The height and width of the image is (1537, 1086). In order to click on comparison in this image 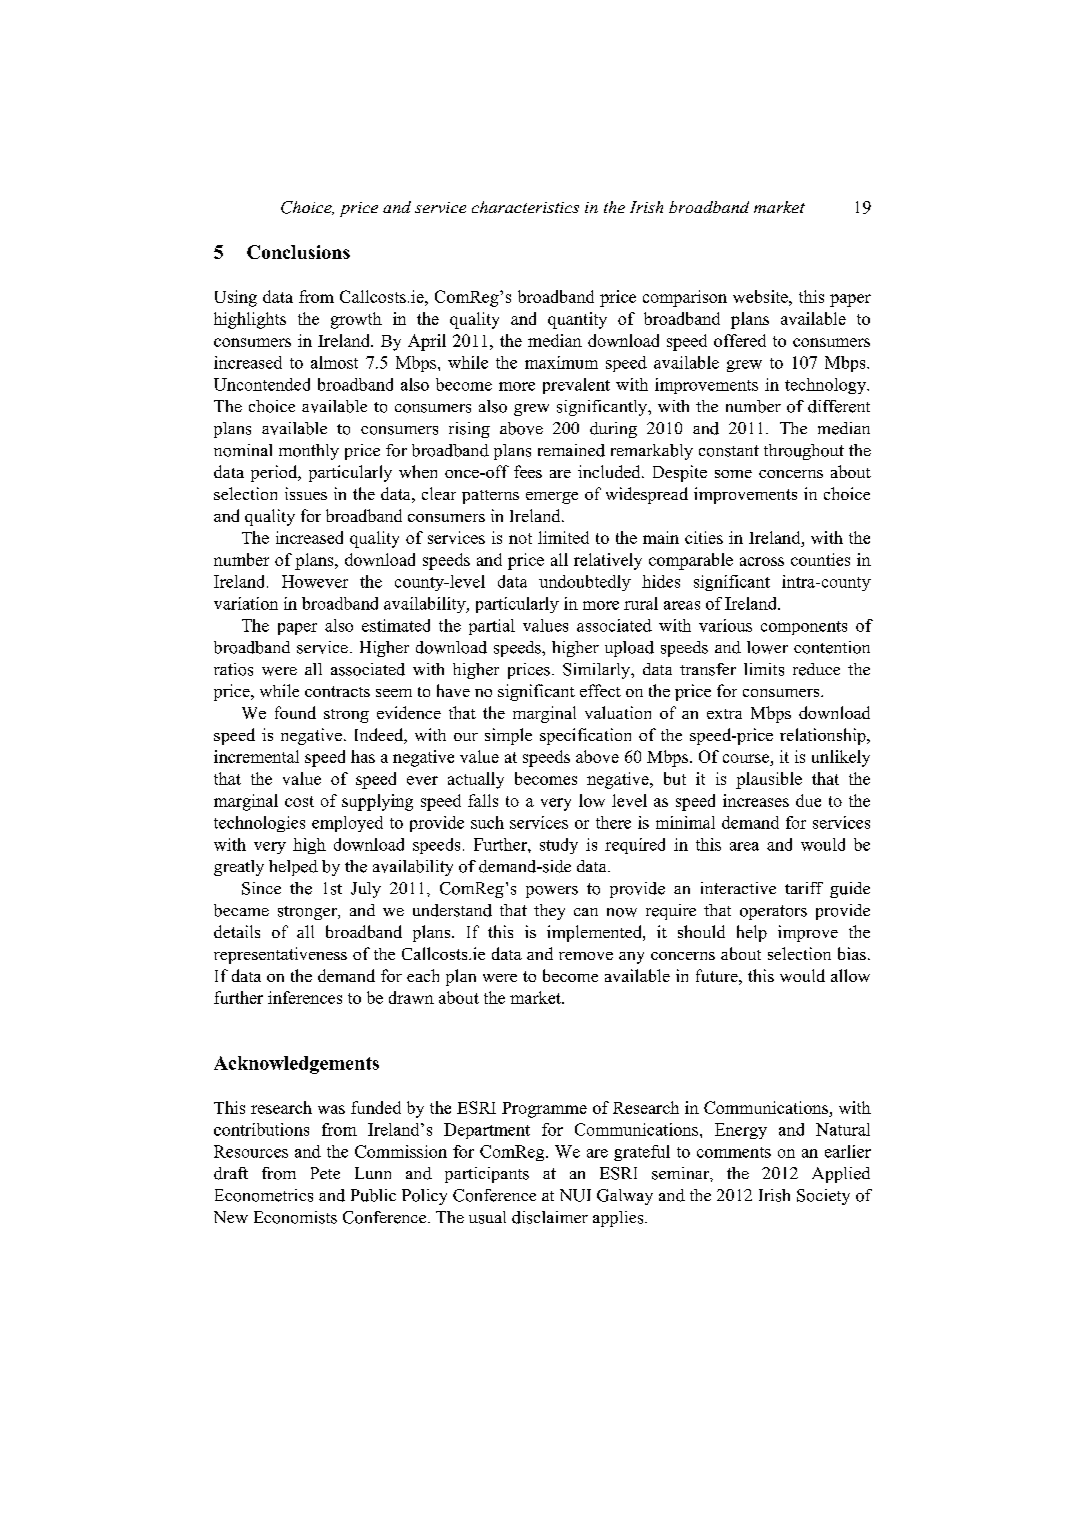, I will do `click(685, 298)`.
